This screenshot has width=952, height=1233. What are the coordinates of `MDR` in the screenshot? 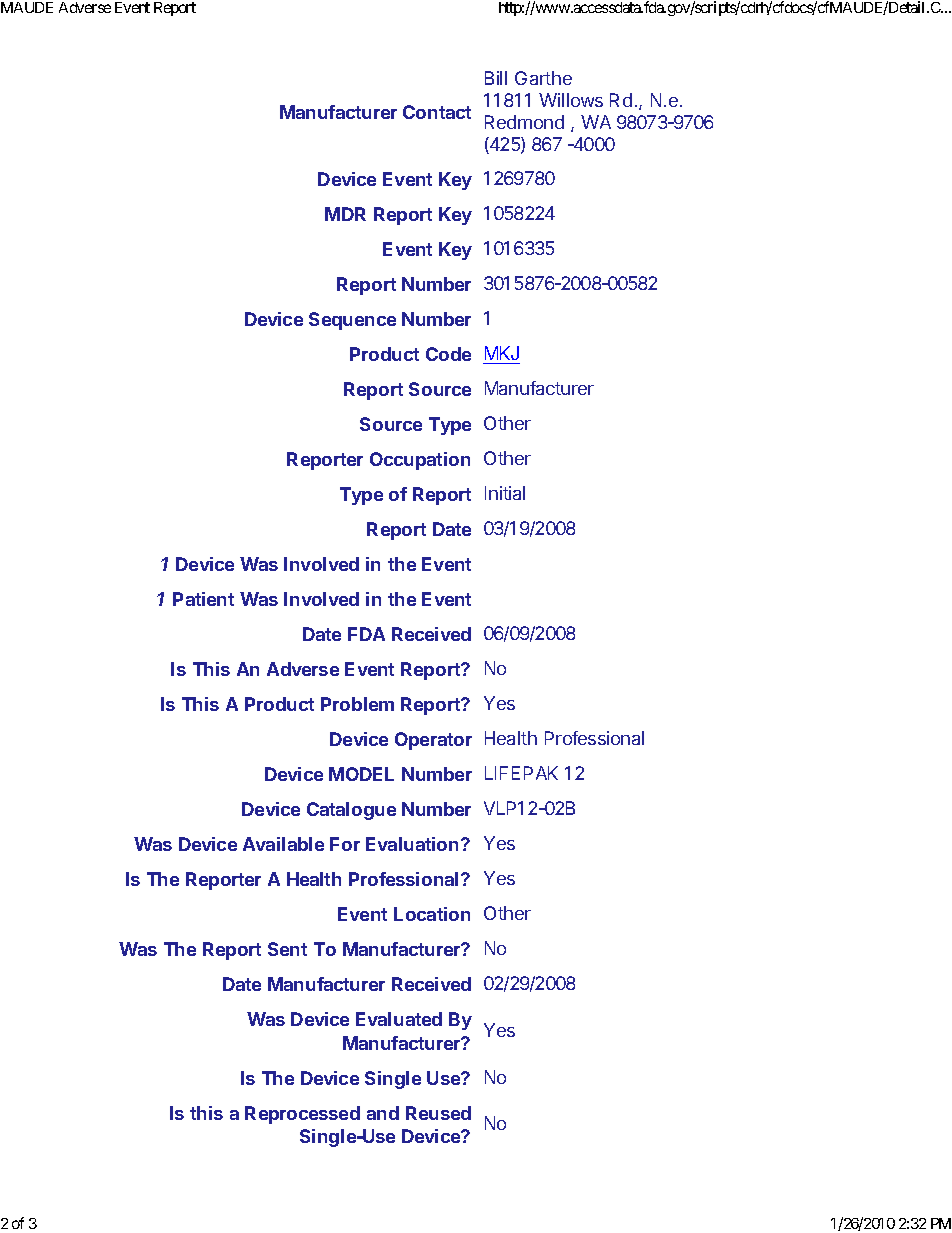 It's located at (345, 214).
